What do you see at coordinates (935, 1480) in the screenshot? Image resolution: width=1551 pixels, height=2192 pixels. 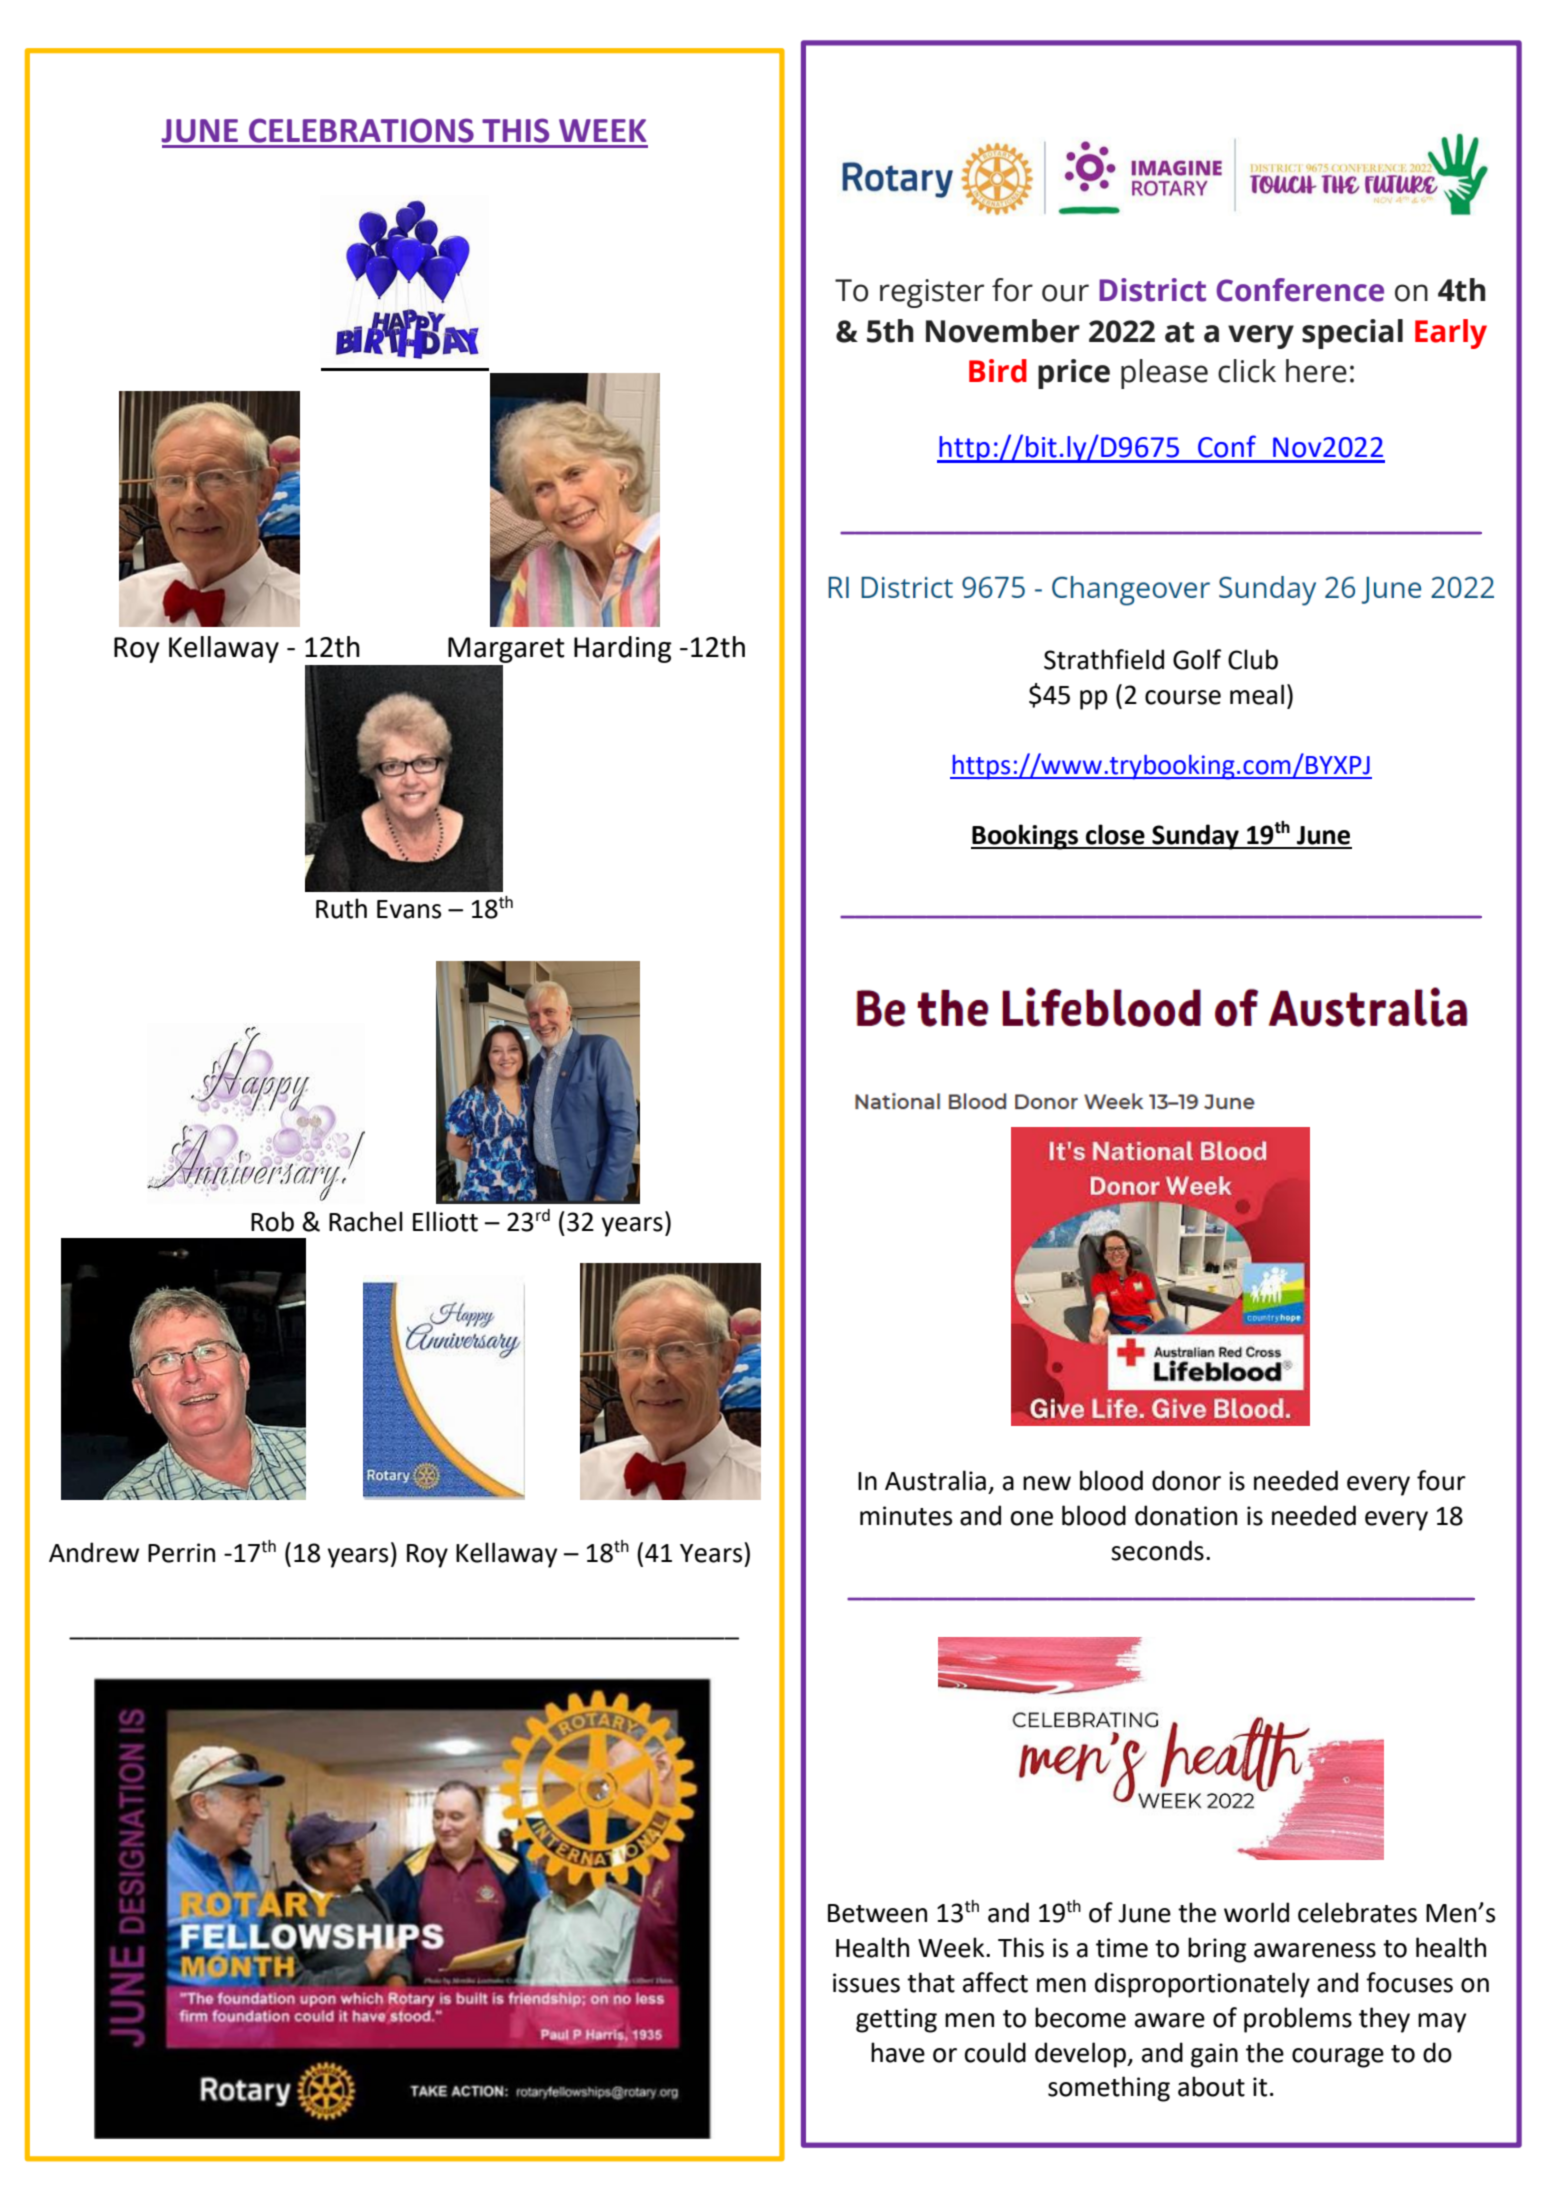 I see `Australia` at bounding box center [935, 1480].
